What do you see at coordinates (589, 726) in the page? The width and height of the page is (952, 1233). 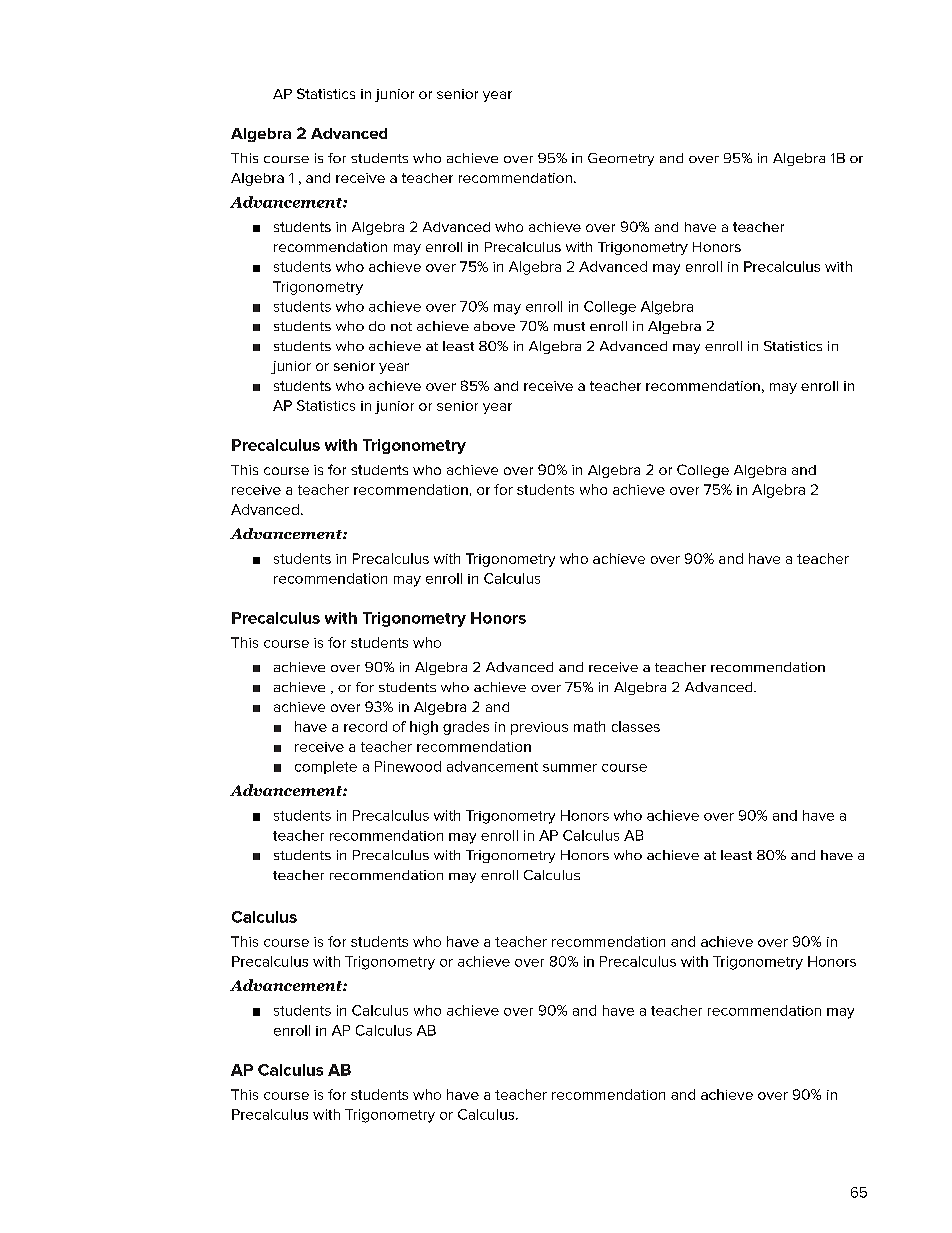 I see `math` at bounding box center [589, 726].
